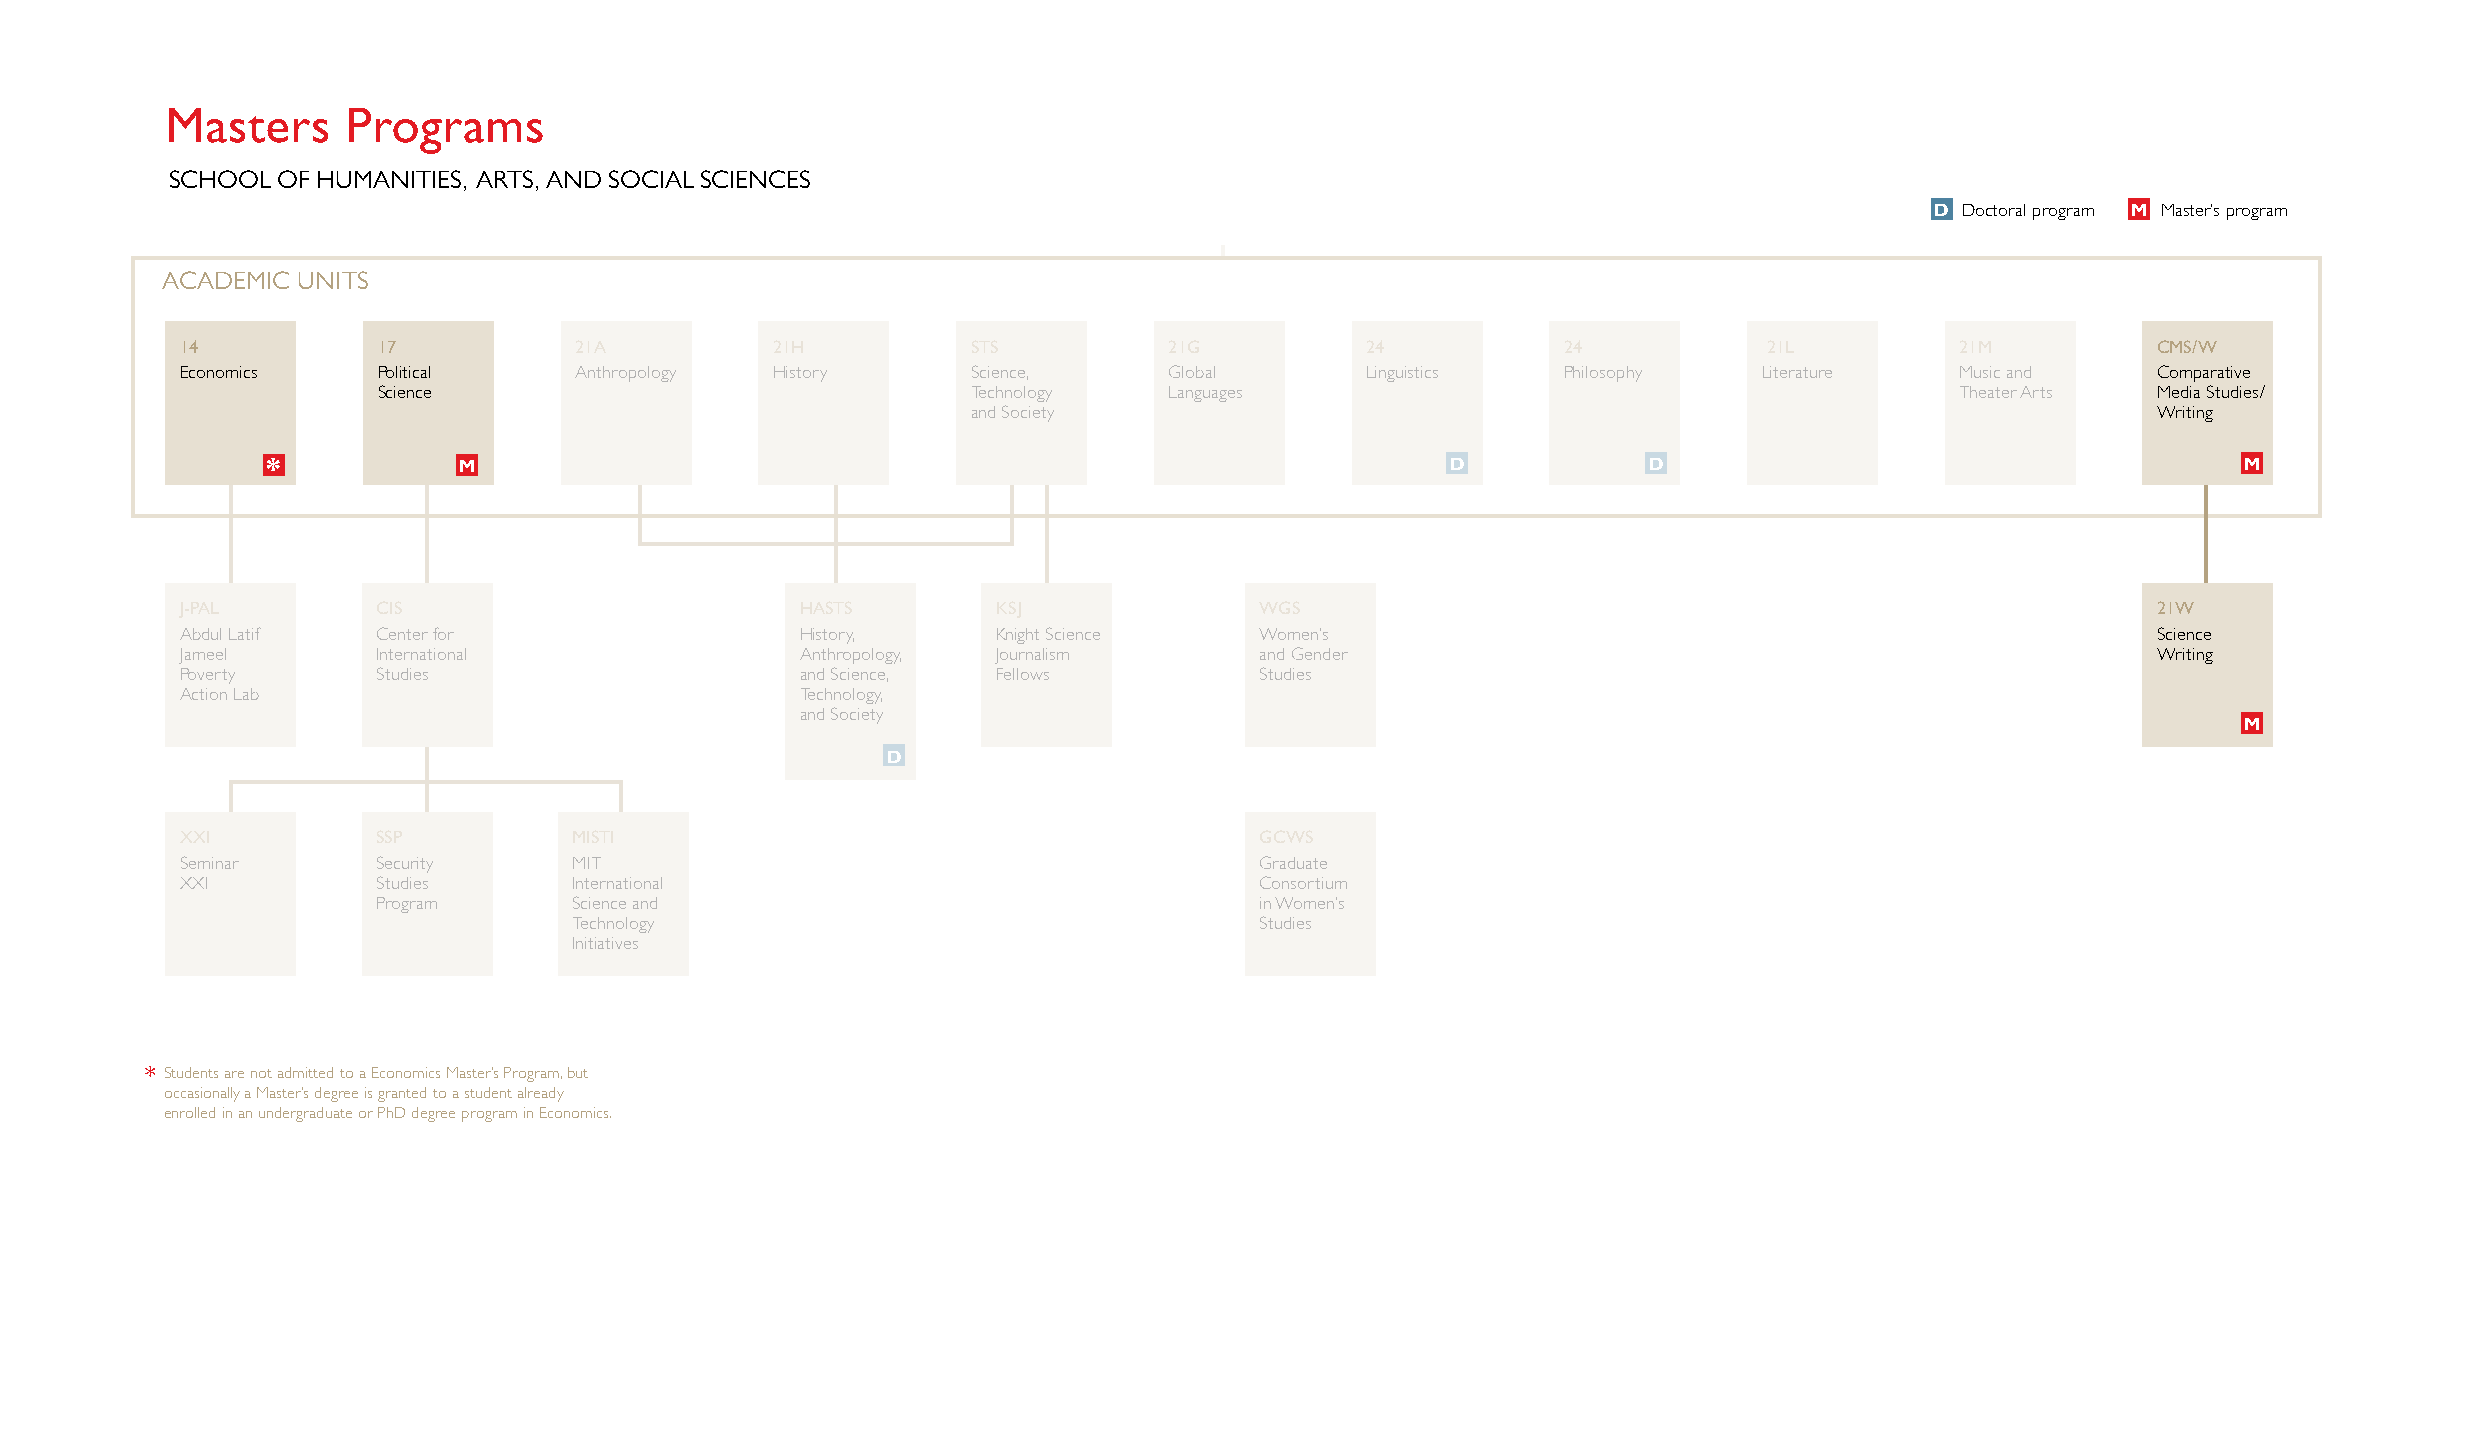 The height and width of the screenshot is (1439, 2486). What do you see at coordinates (1994, 210) in the screenshot?
I see `Doctoral` at bounding box center [1994, 210].
